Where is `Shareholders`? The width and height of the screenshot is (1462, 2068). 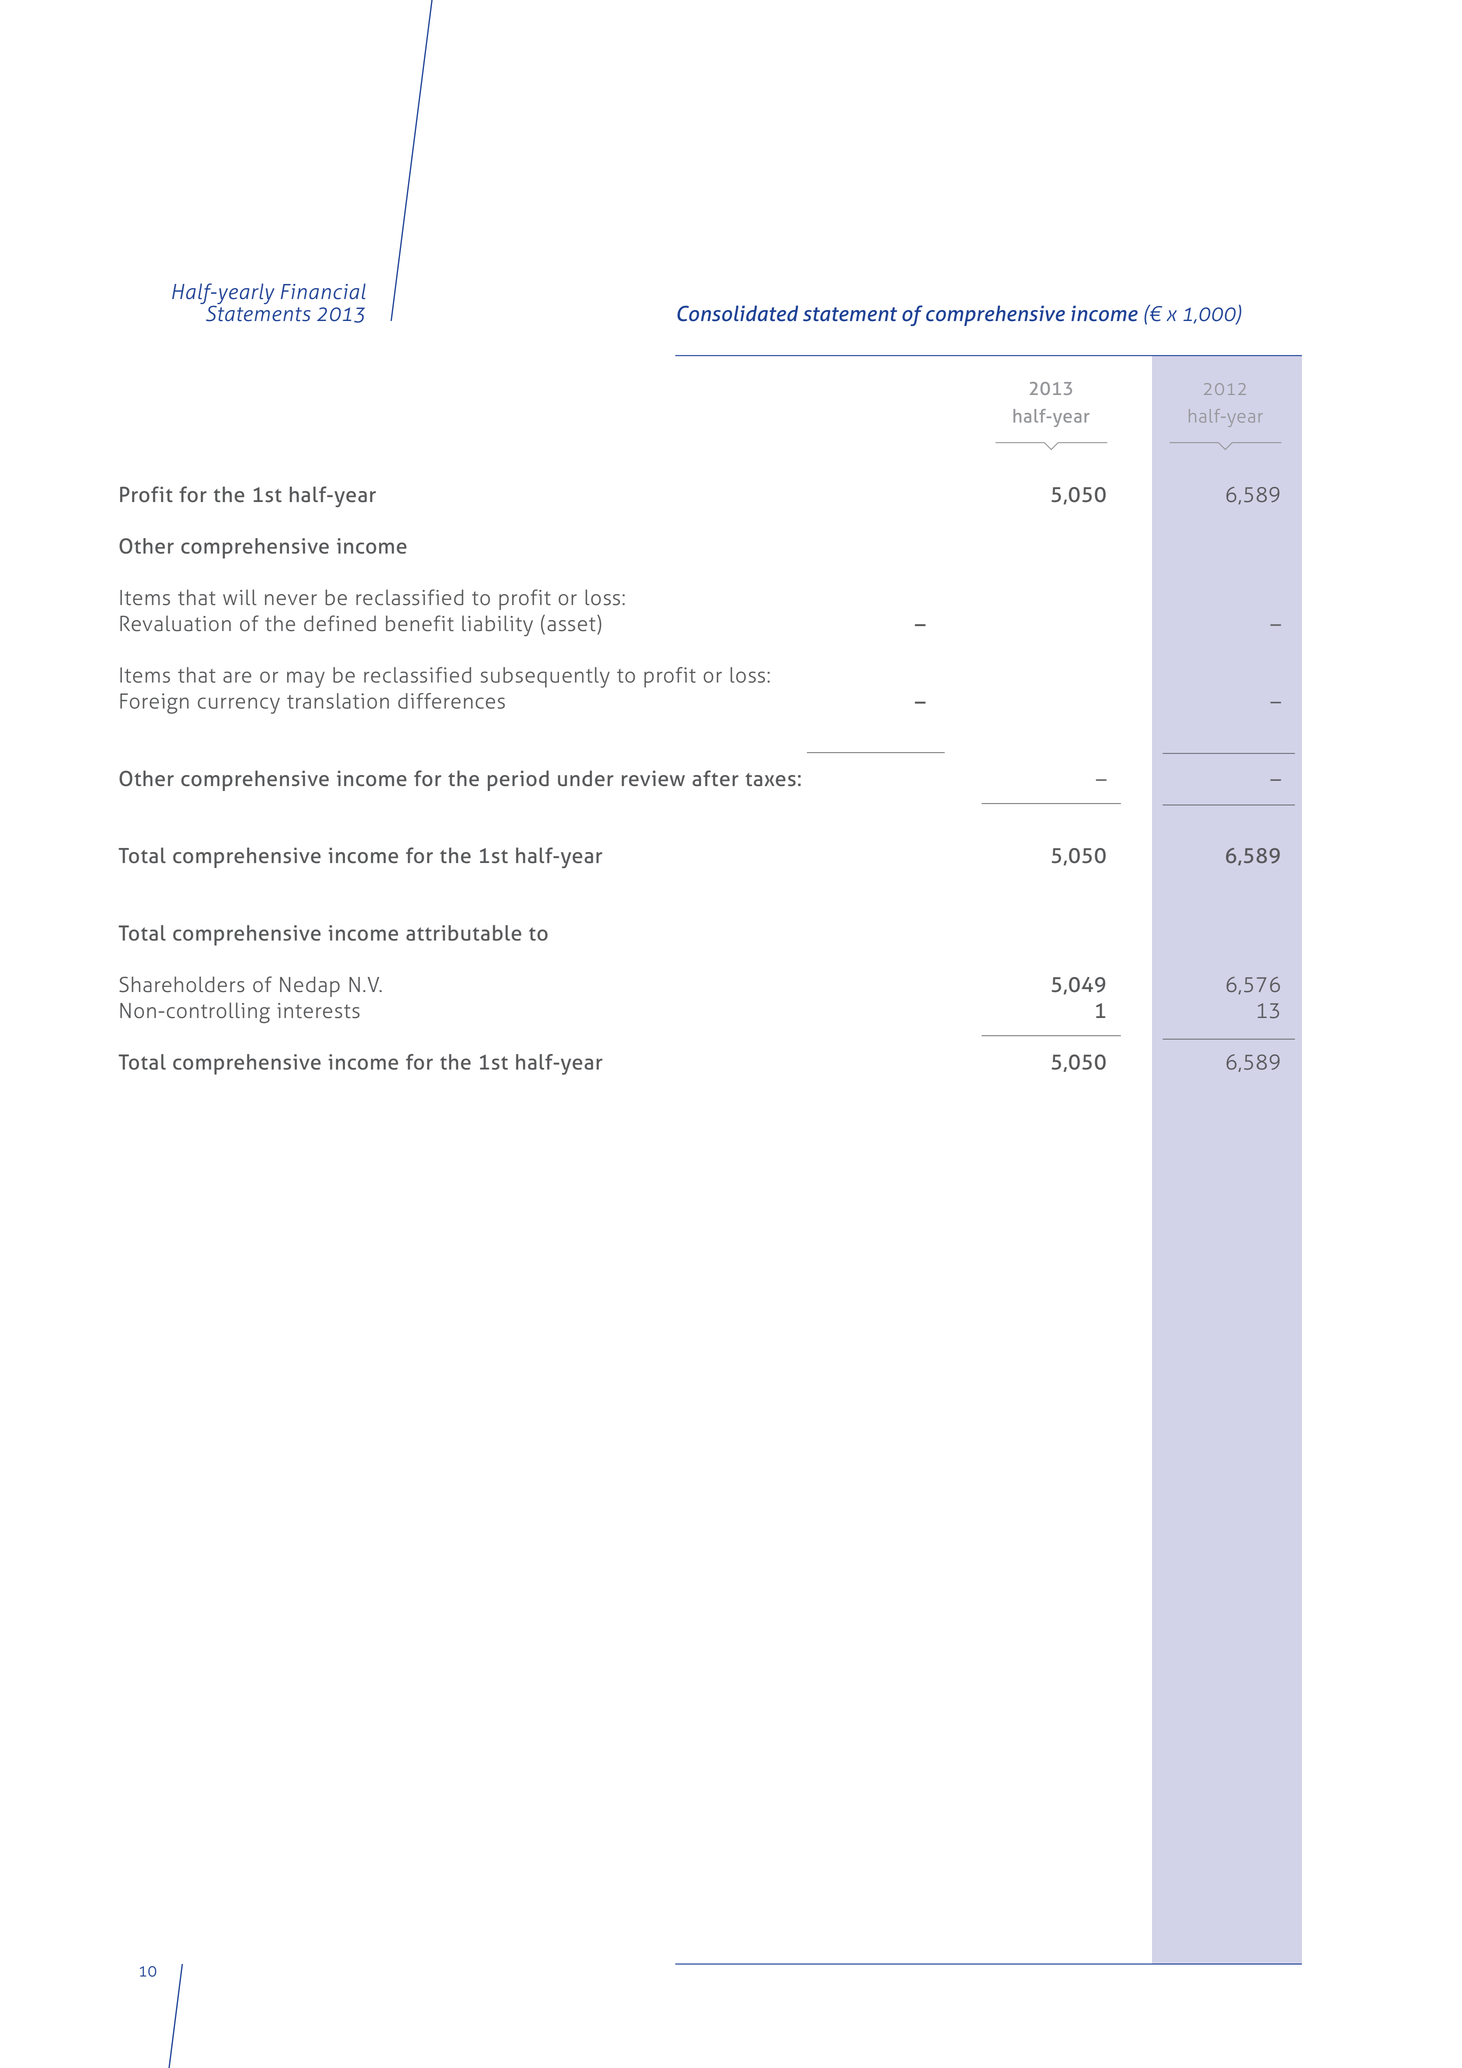
Shareholders is located at coordinates (182, 984).
